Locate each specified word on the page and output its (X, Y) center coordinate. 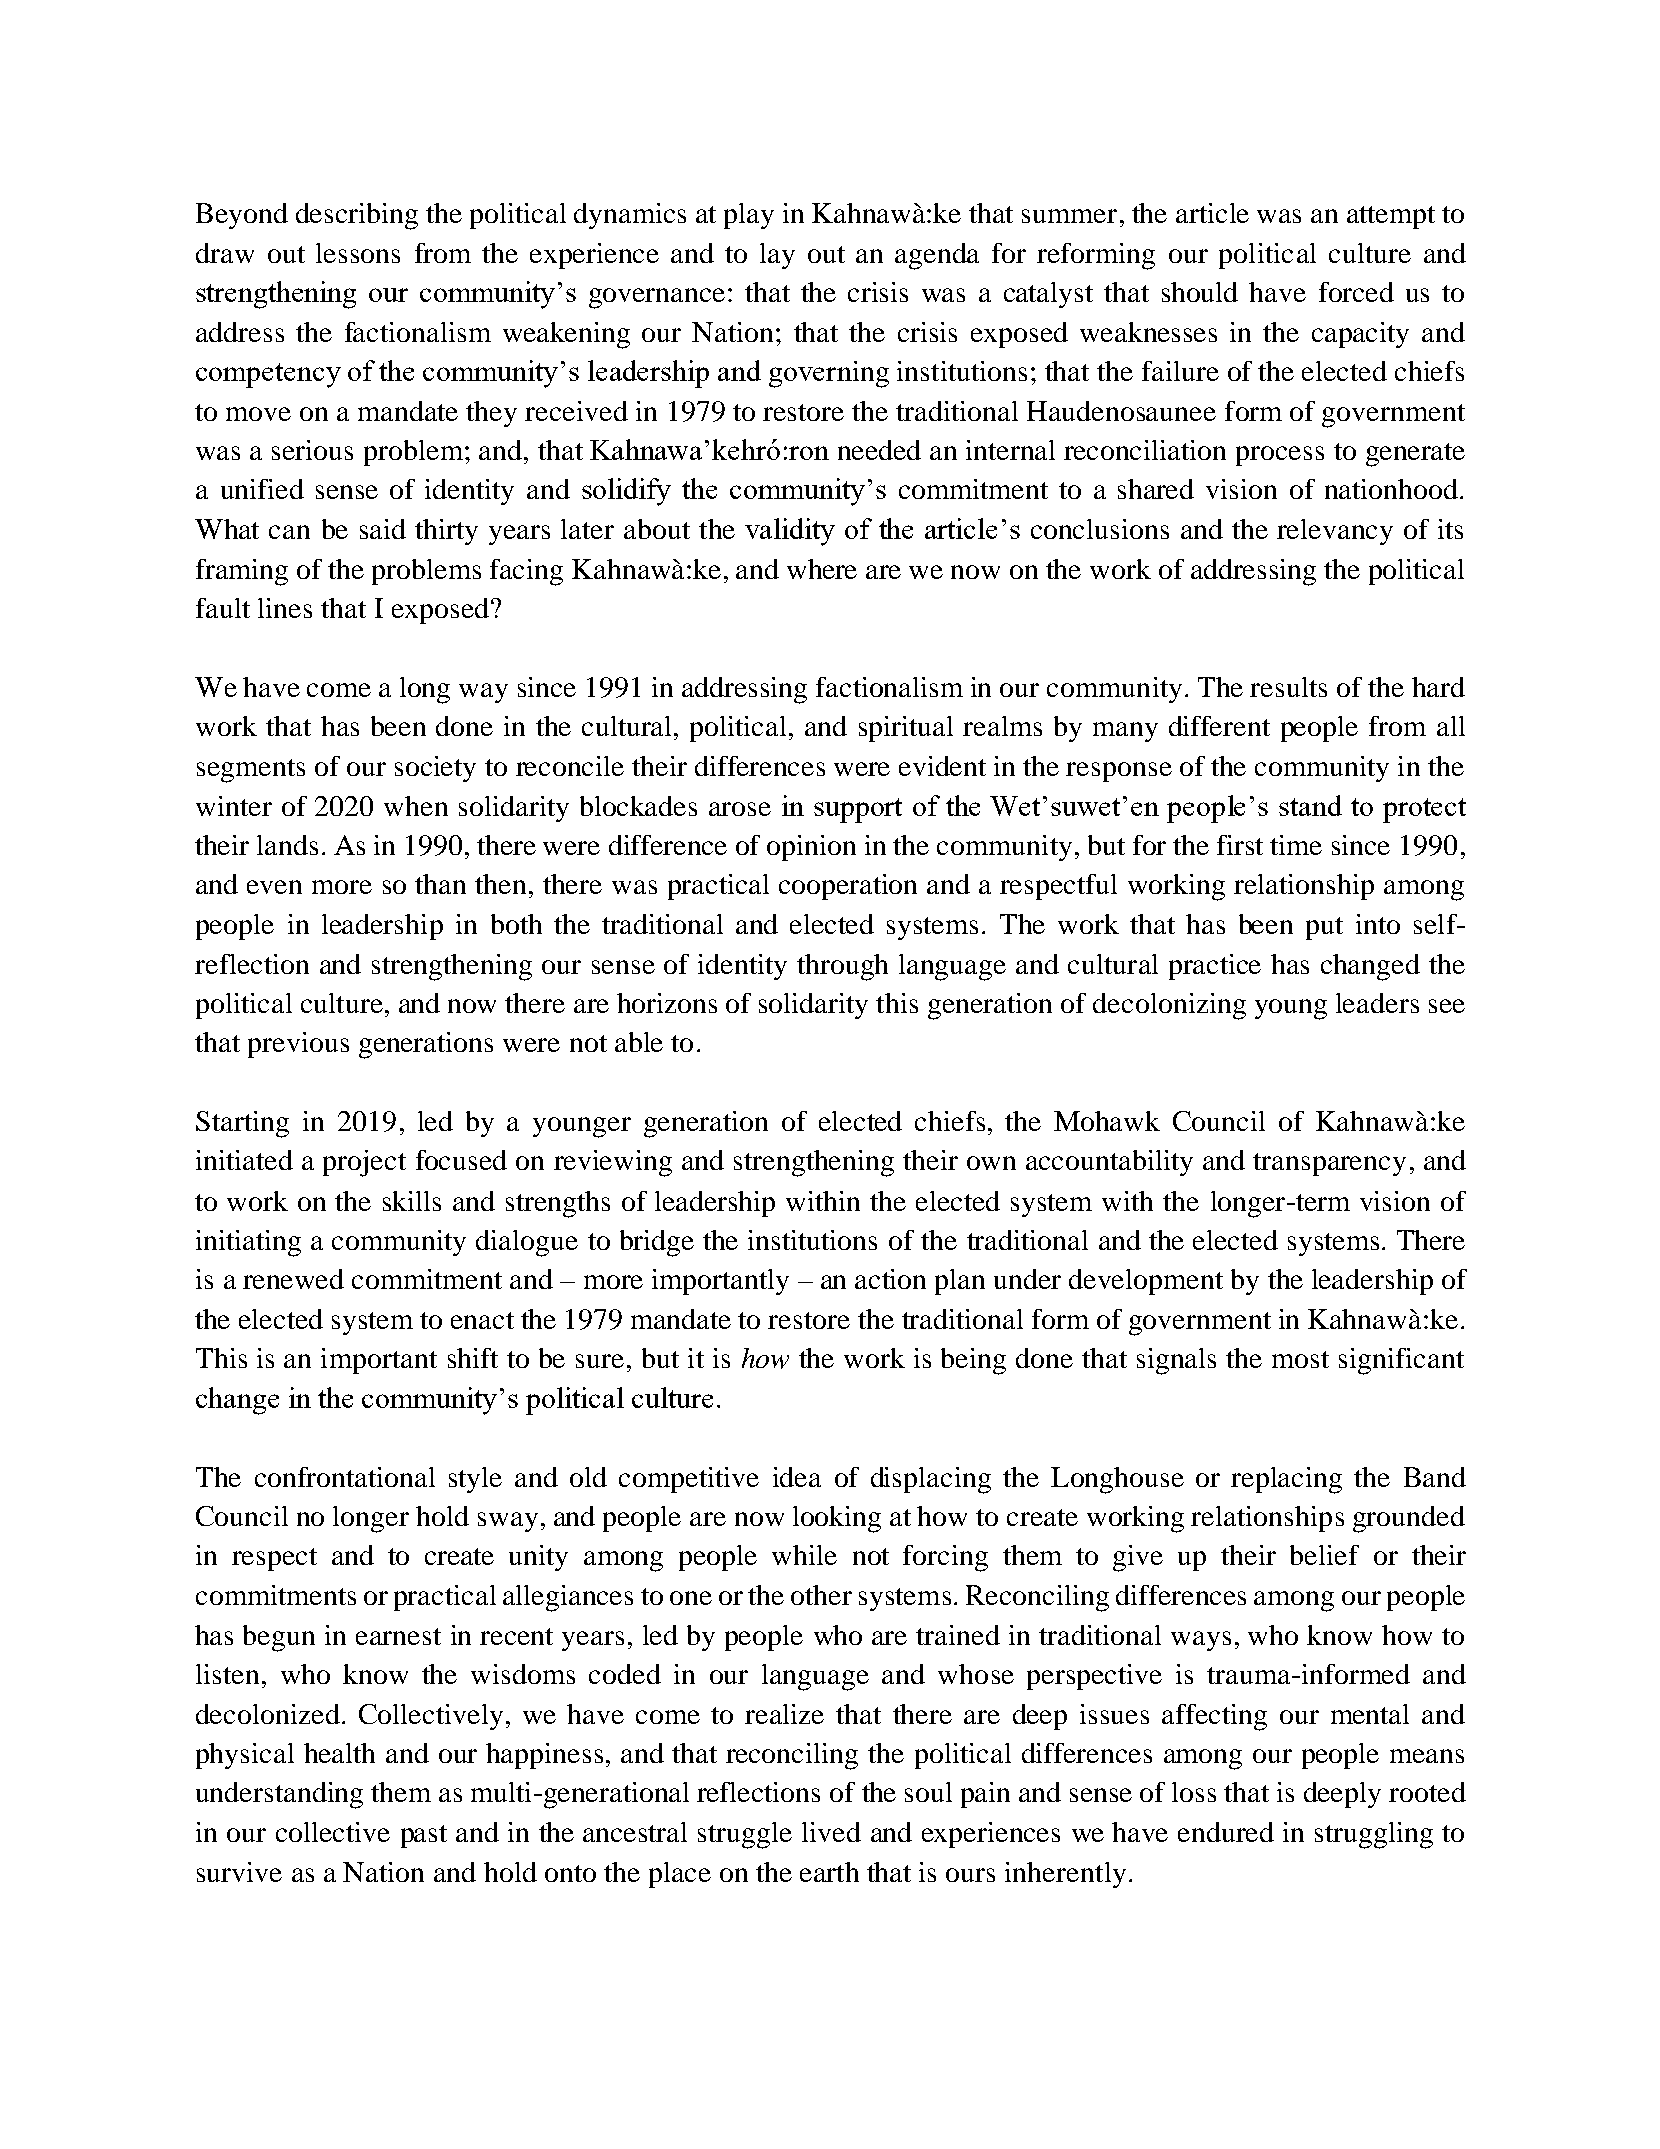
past (424, 1836)
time (1296, 845)
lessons (358, 253)
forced (1356, 292)
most (1300, 1359)
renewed (293, 1279)
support (858, 810)
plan (960, 1282)
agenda (937, 256)
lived (831, 1832)
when (416, 806)
